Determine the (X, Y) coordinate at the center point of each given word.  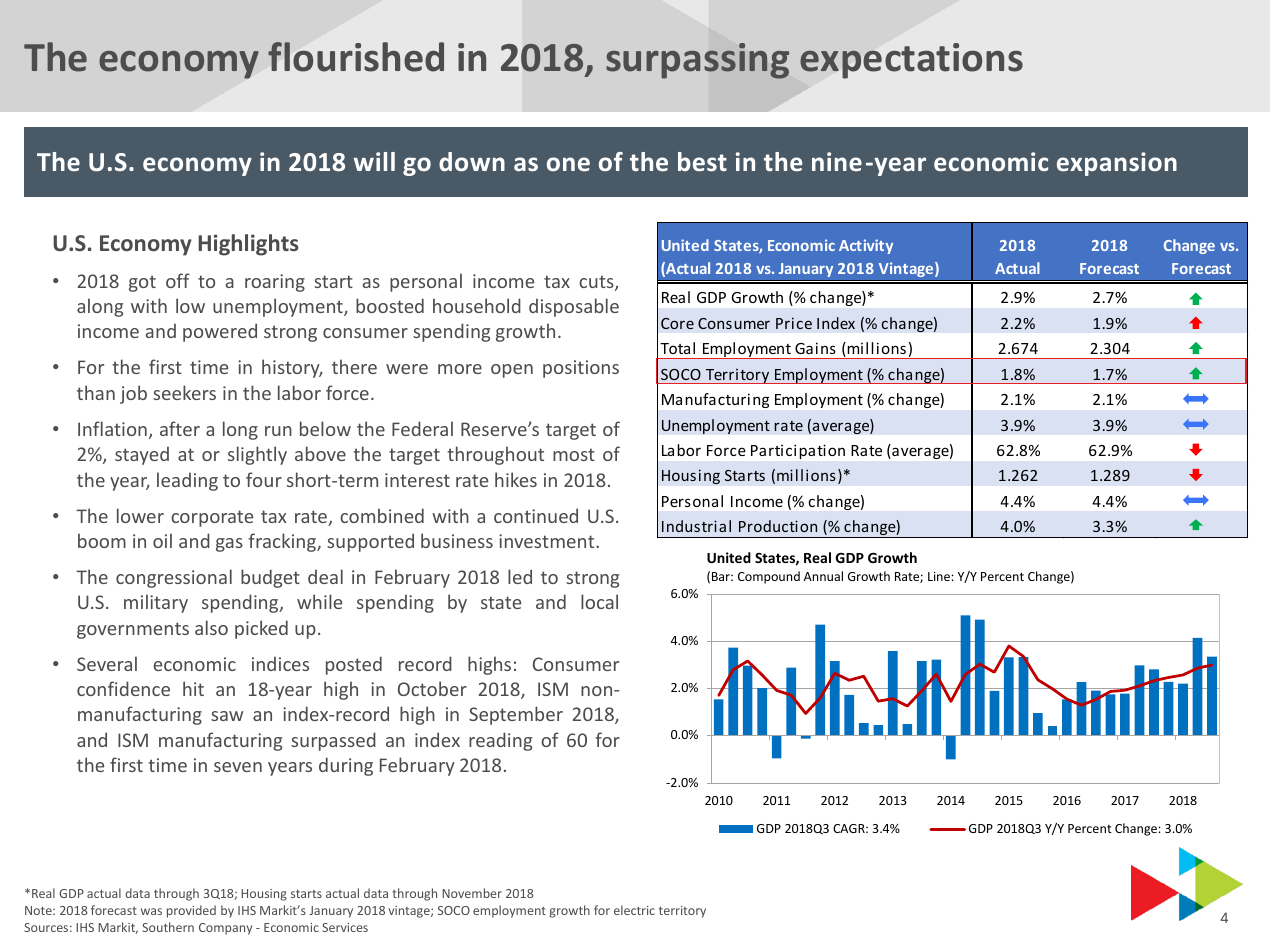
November (472, 893)
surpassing (697, 61)
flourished (356, 57)
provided (191, 911)
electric (634, 910)
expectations (911, 61)
